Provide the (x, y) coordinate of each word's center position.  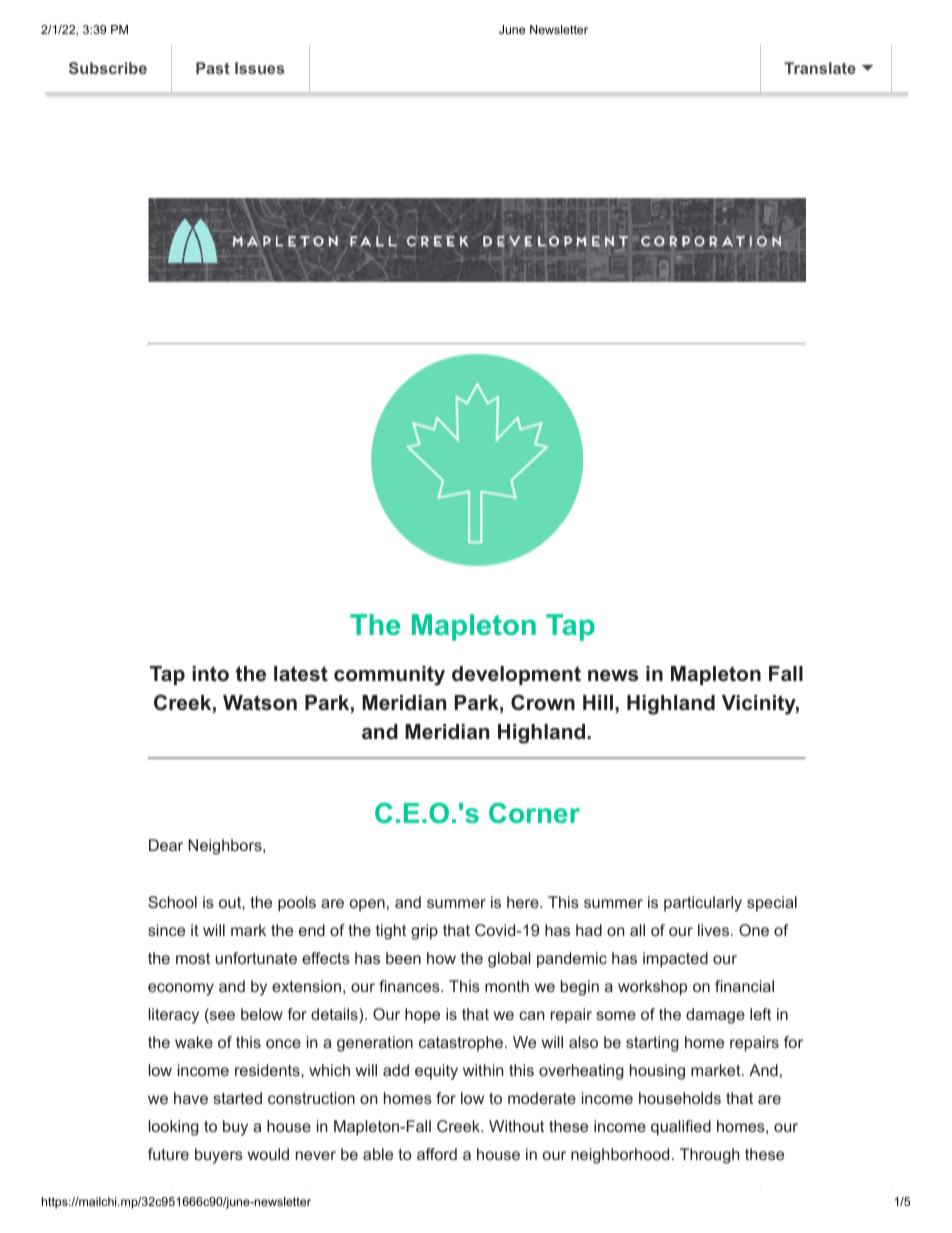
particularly (703, 904)
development (516, 675)
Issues (259, 68)
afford (437, 1154)
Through (710, 1156)
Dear (166, 845)
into (210, 674)
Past (213, 68)
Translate (820, 68)
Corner (534, 812)
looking (174, 1128)
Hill (598, 702)
